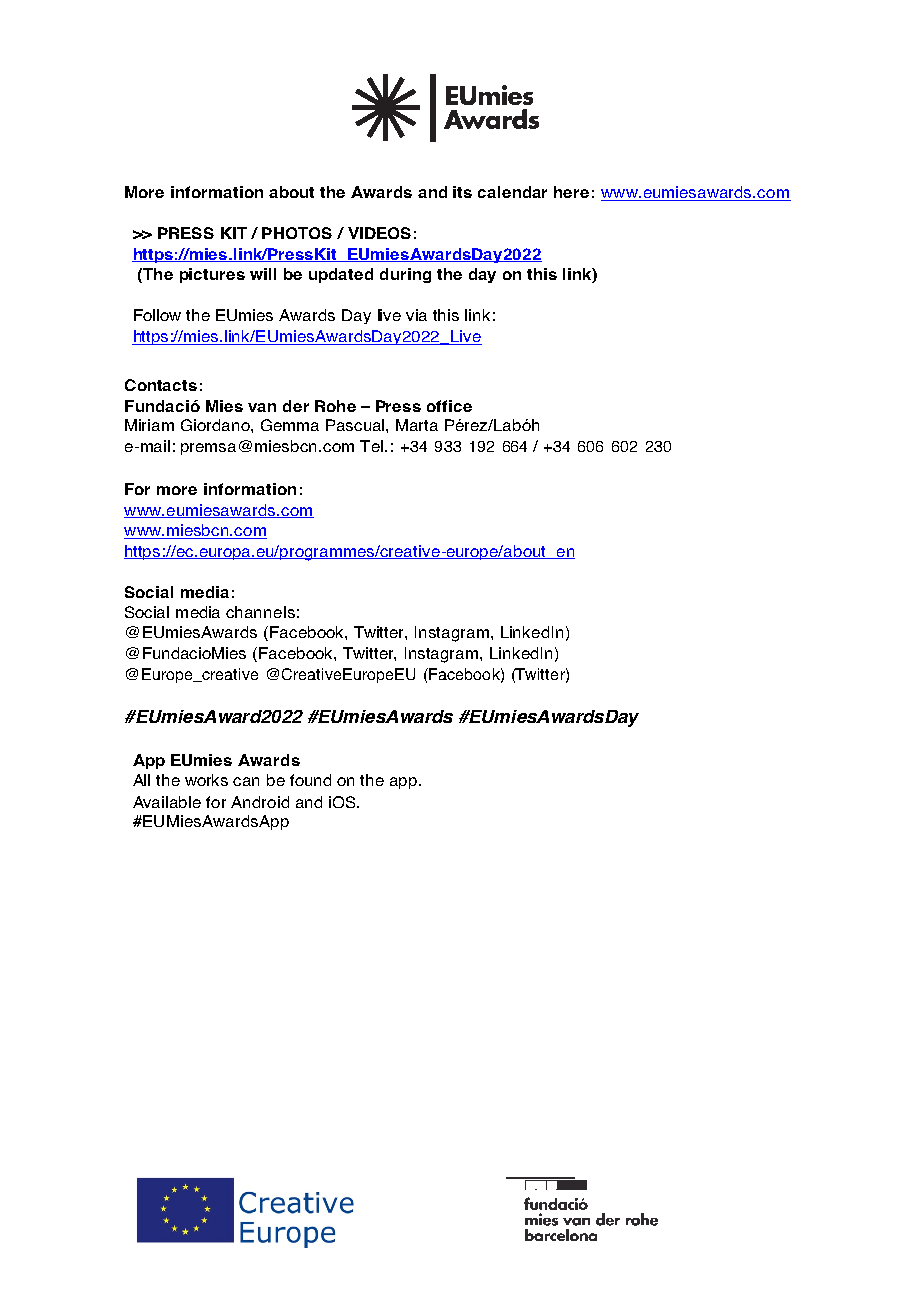 The height and width of the document is (1308, 924). What do you see at coordinates (417, 425) in the document?
I see `Marta` at bounding box center [417, 425].
